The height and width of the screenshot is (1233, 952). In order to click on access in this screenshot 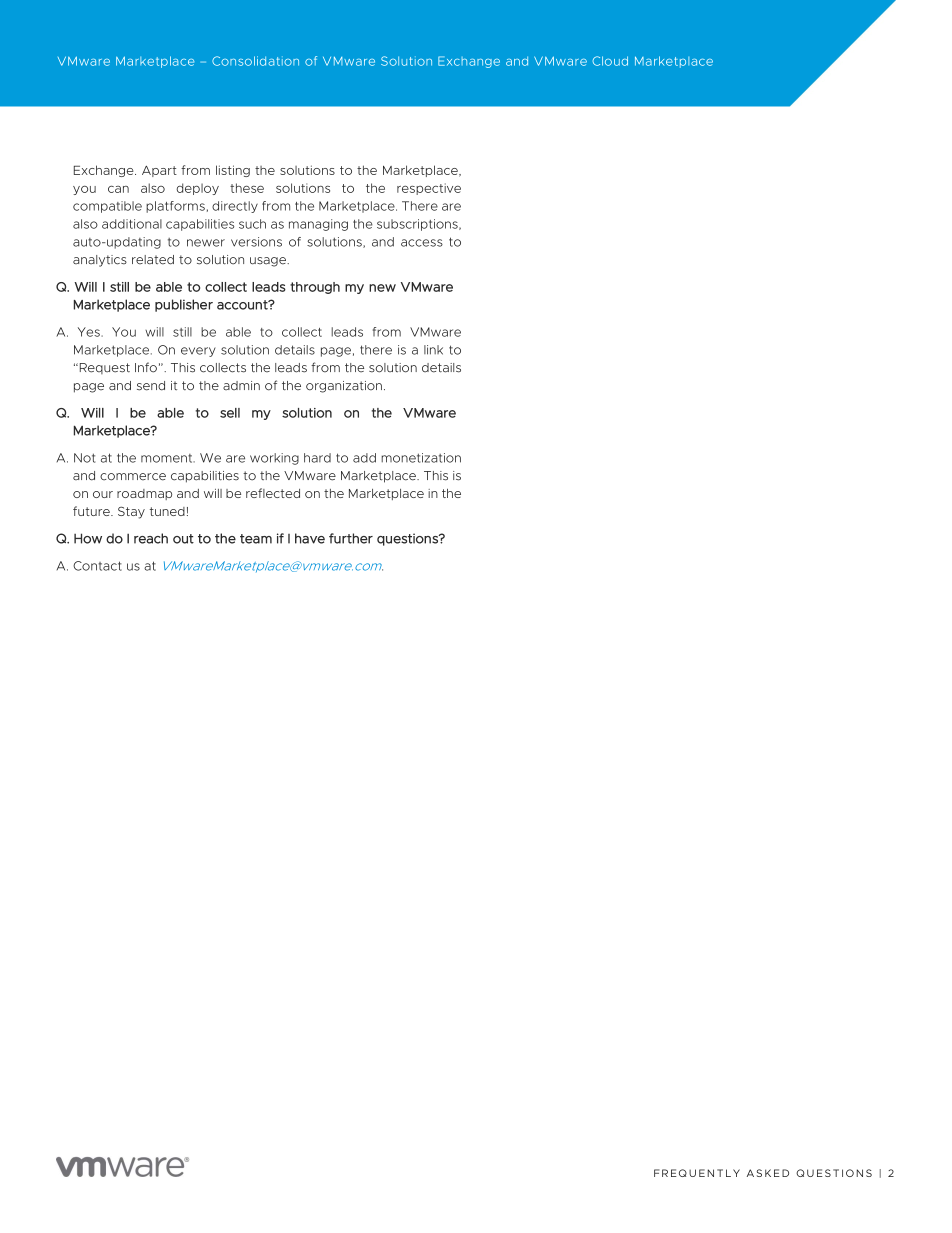, I will do `click(422, 243)`.
